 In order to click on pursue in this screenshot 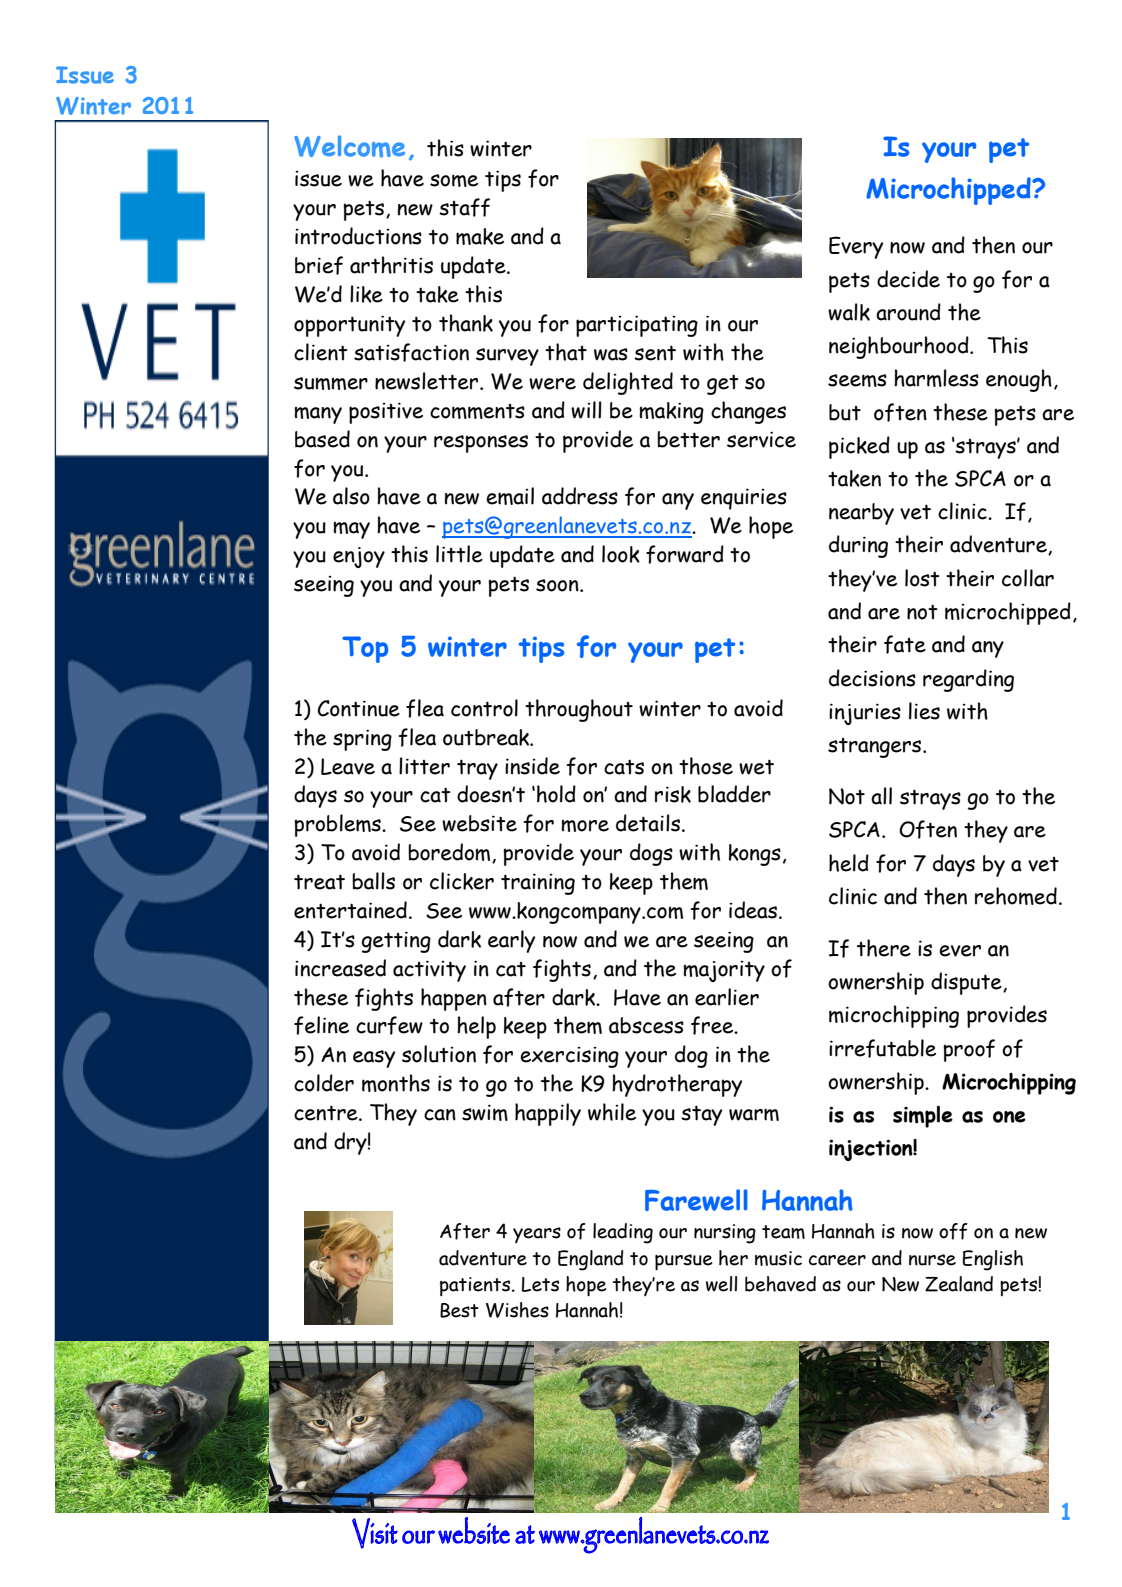, I will do `click(684, 1262)`.
